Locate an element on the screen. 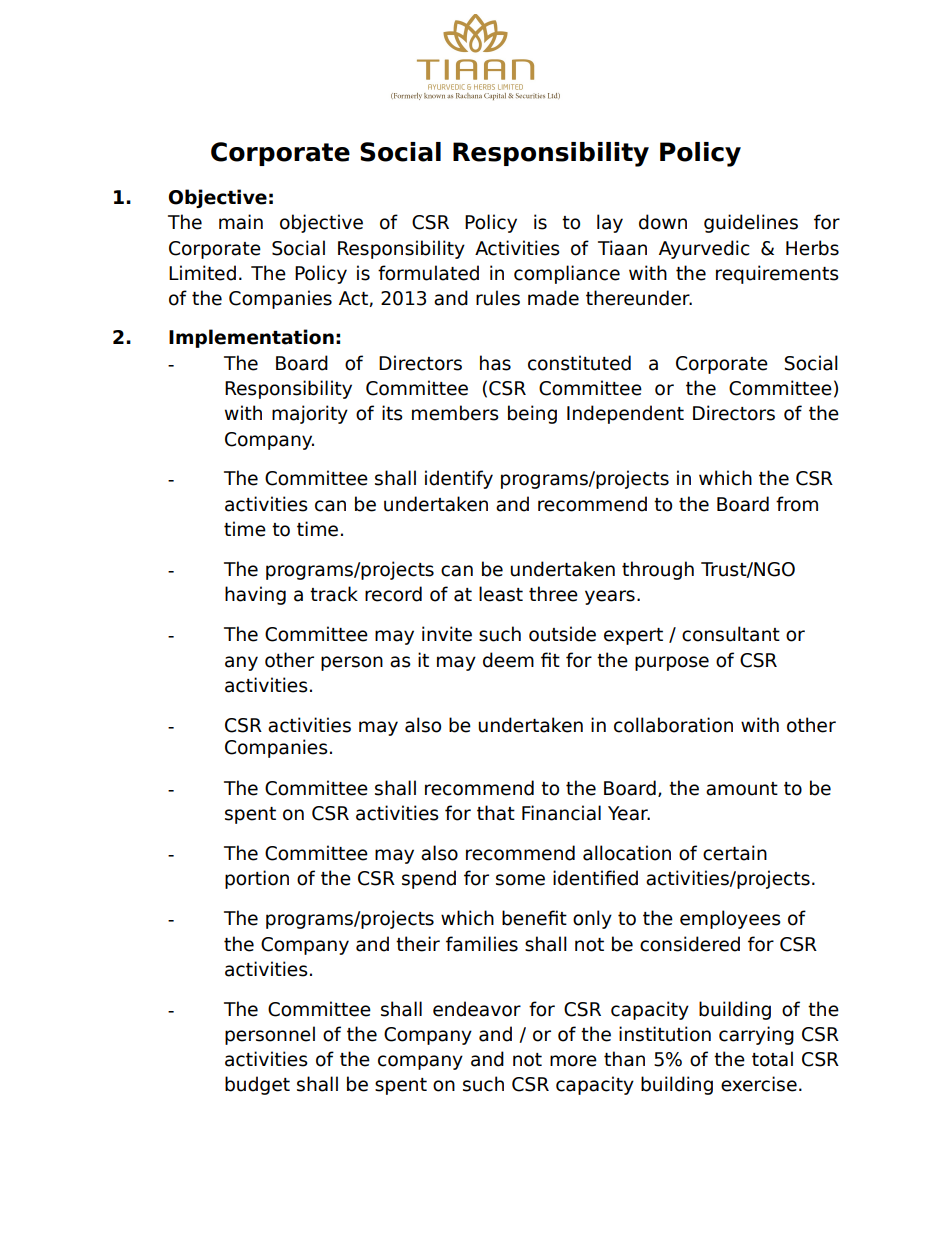 This screenshot has width=952, height=1233. certain is located at coordinates (735, 853).
